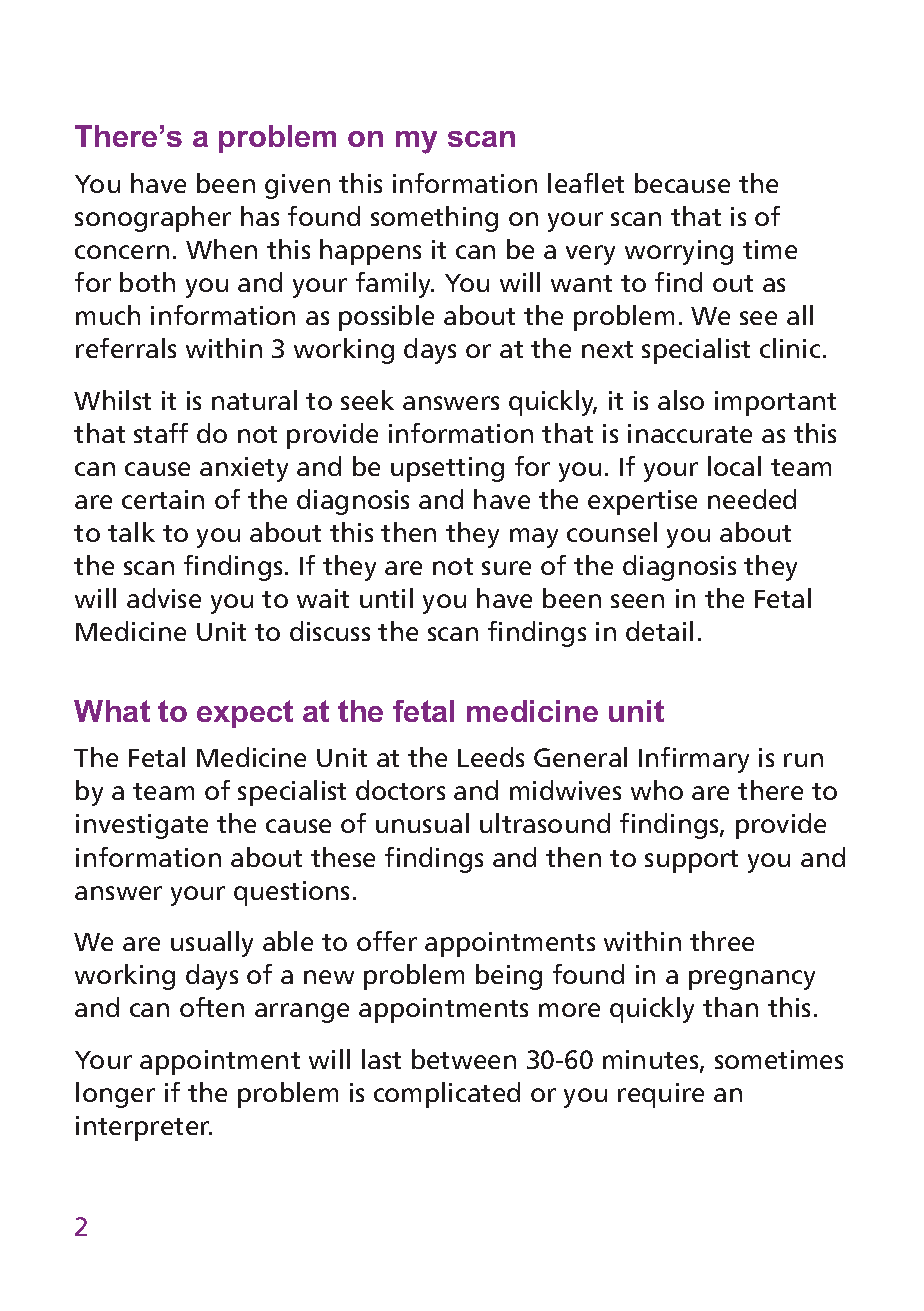  Describe the element at coordinates (163, 499) in the page. I see `certain` at that location.
